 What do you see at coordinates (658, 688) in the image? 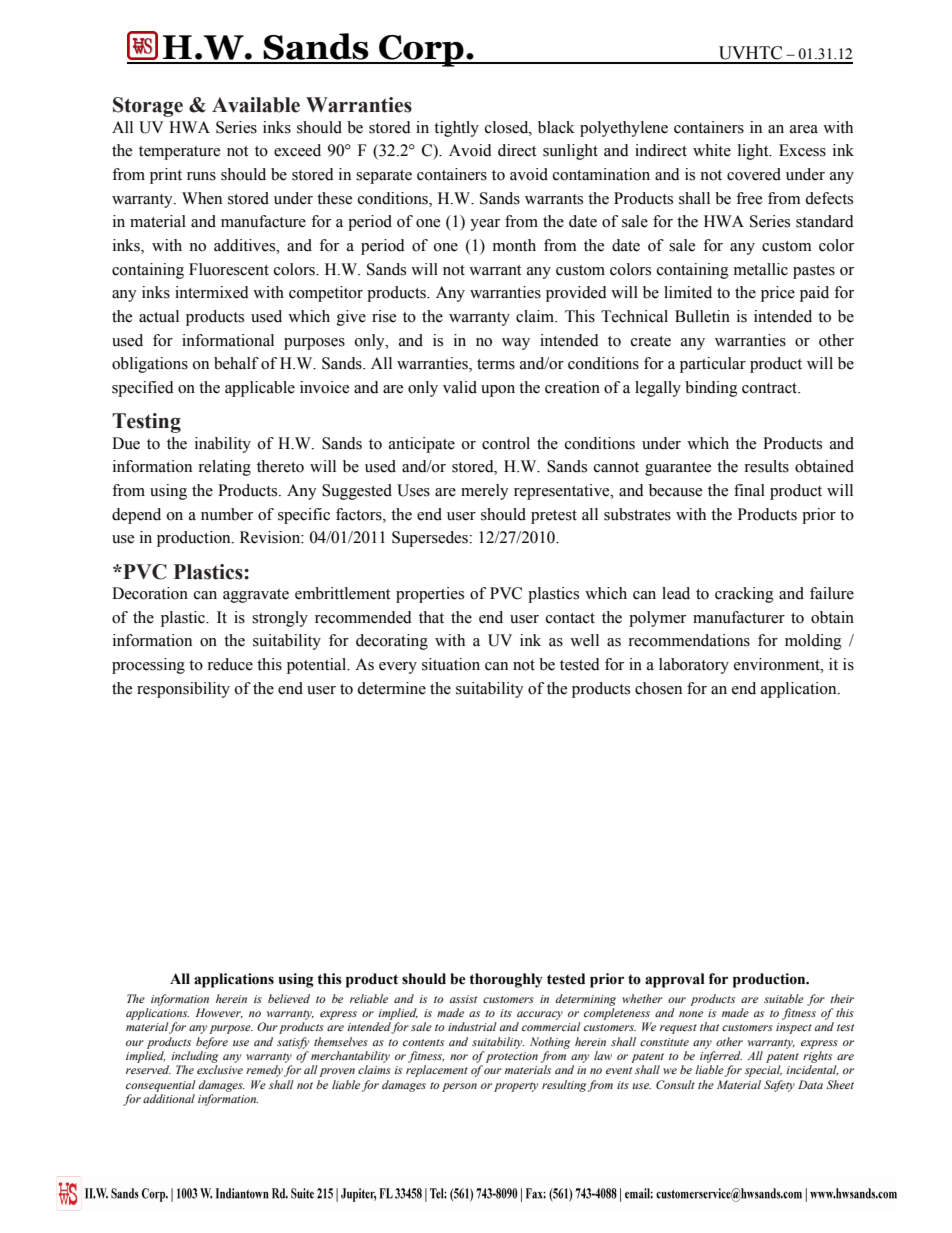
I see `chosen` at bounding box center [658, 688].
